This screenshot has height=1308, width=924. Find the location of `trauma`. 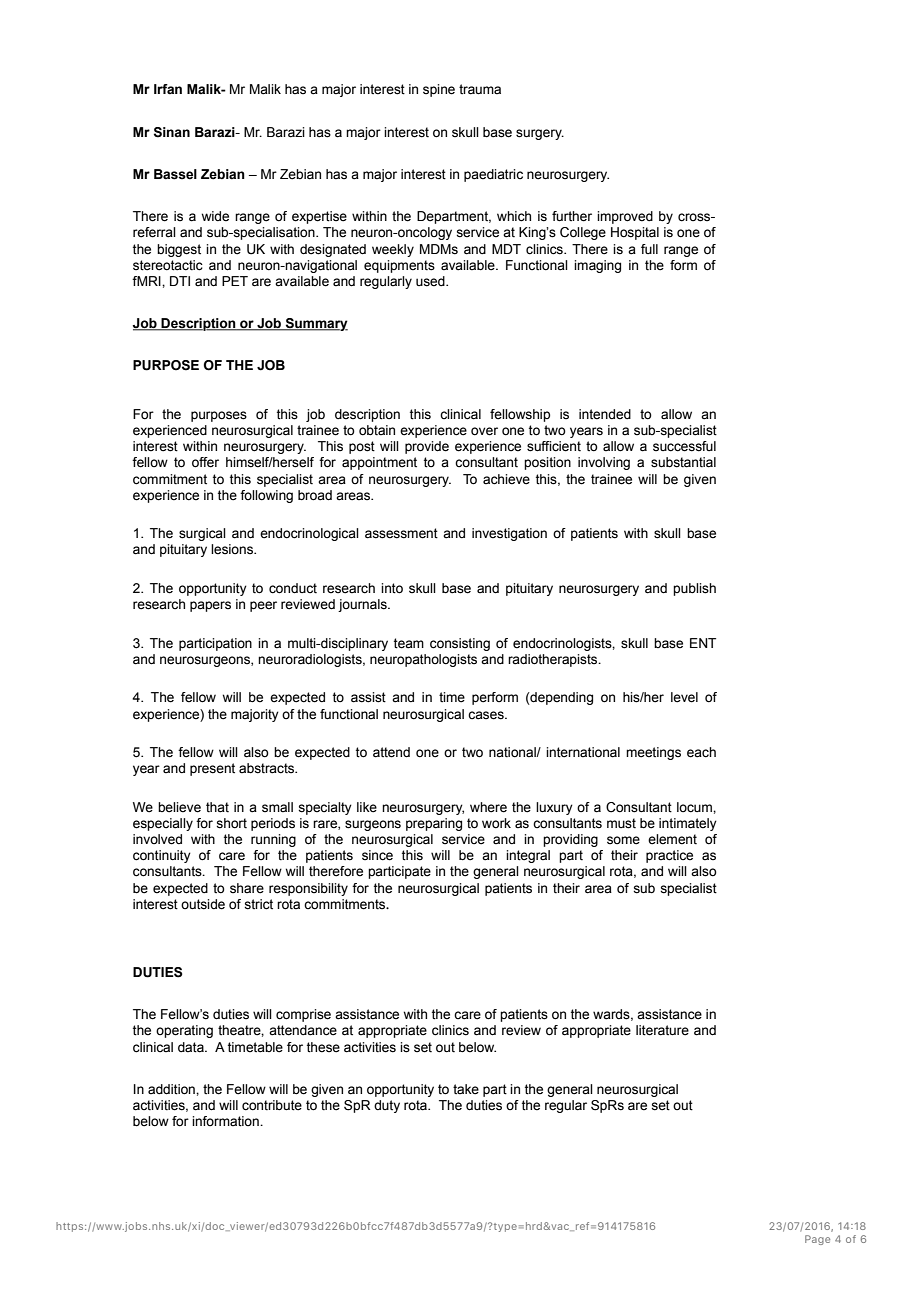

trauma is located at coordinates (480, 89).
